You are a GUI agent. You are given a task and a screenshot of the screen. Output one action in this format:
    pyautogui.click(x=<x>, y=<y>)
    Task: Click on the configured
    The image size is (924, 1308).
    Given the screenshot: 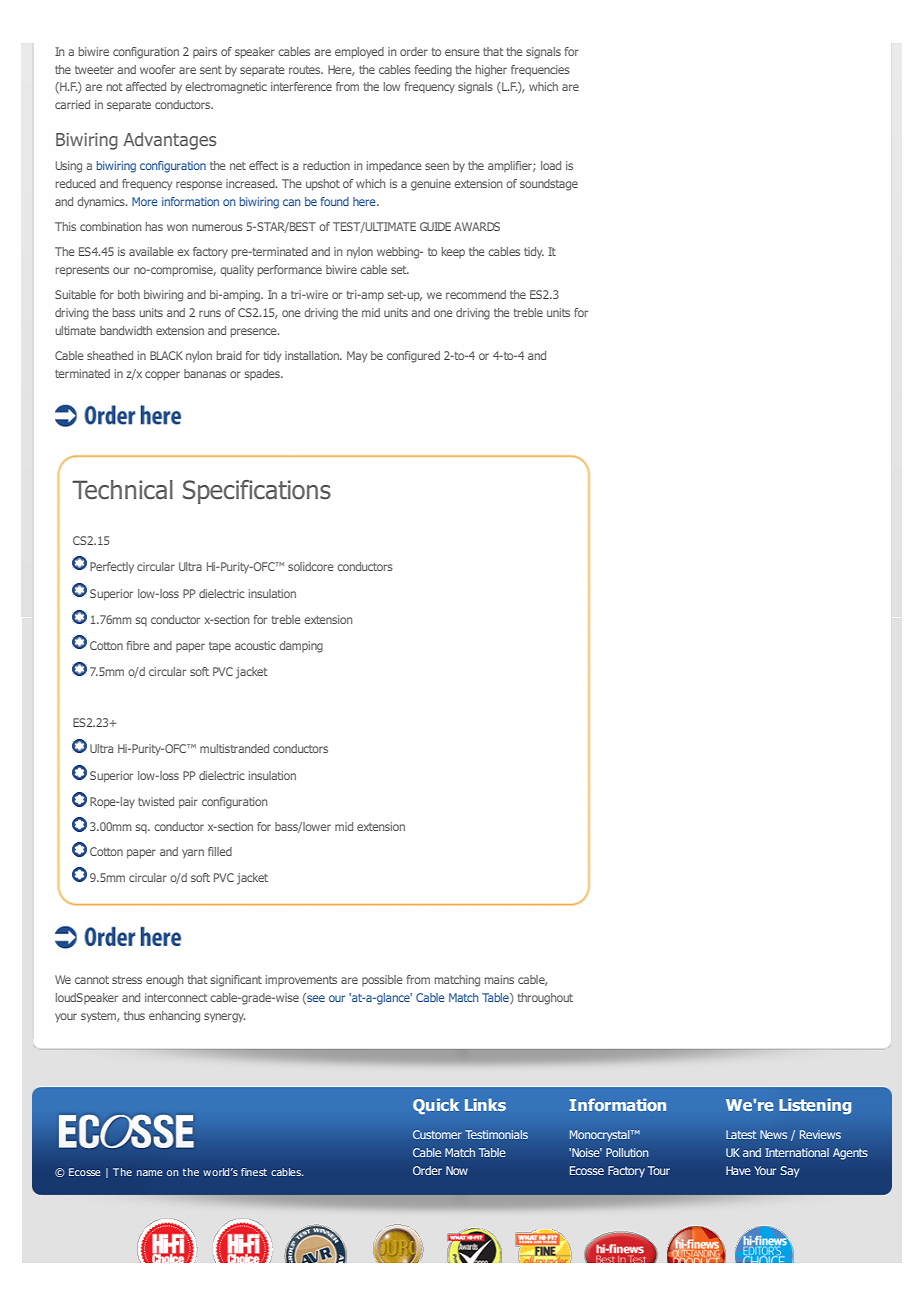 What is the action you would take?
    pyautogui.click(x=413, y=357)
